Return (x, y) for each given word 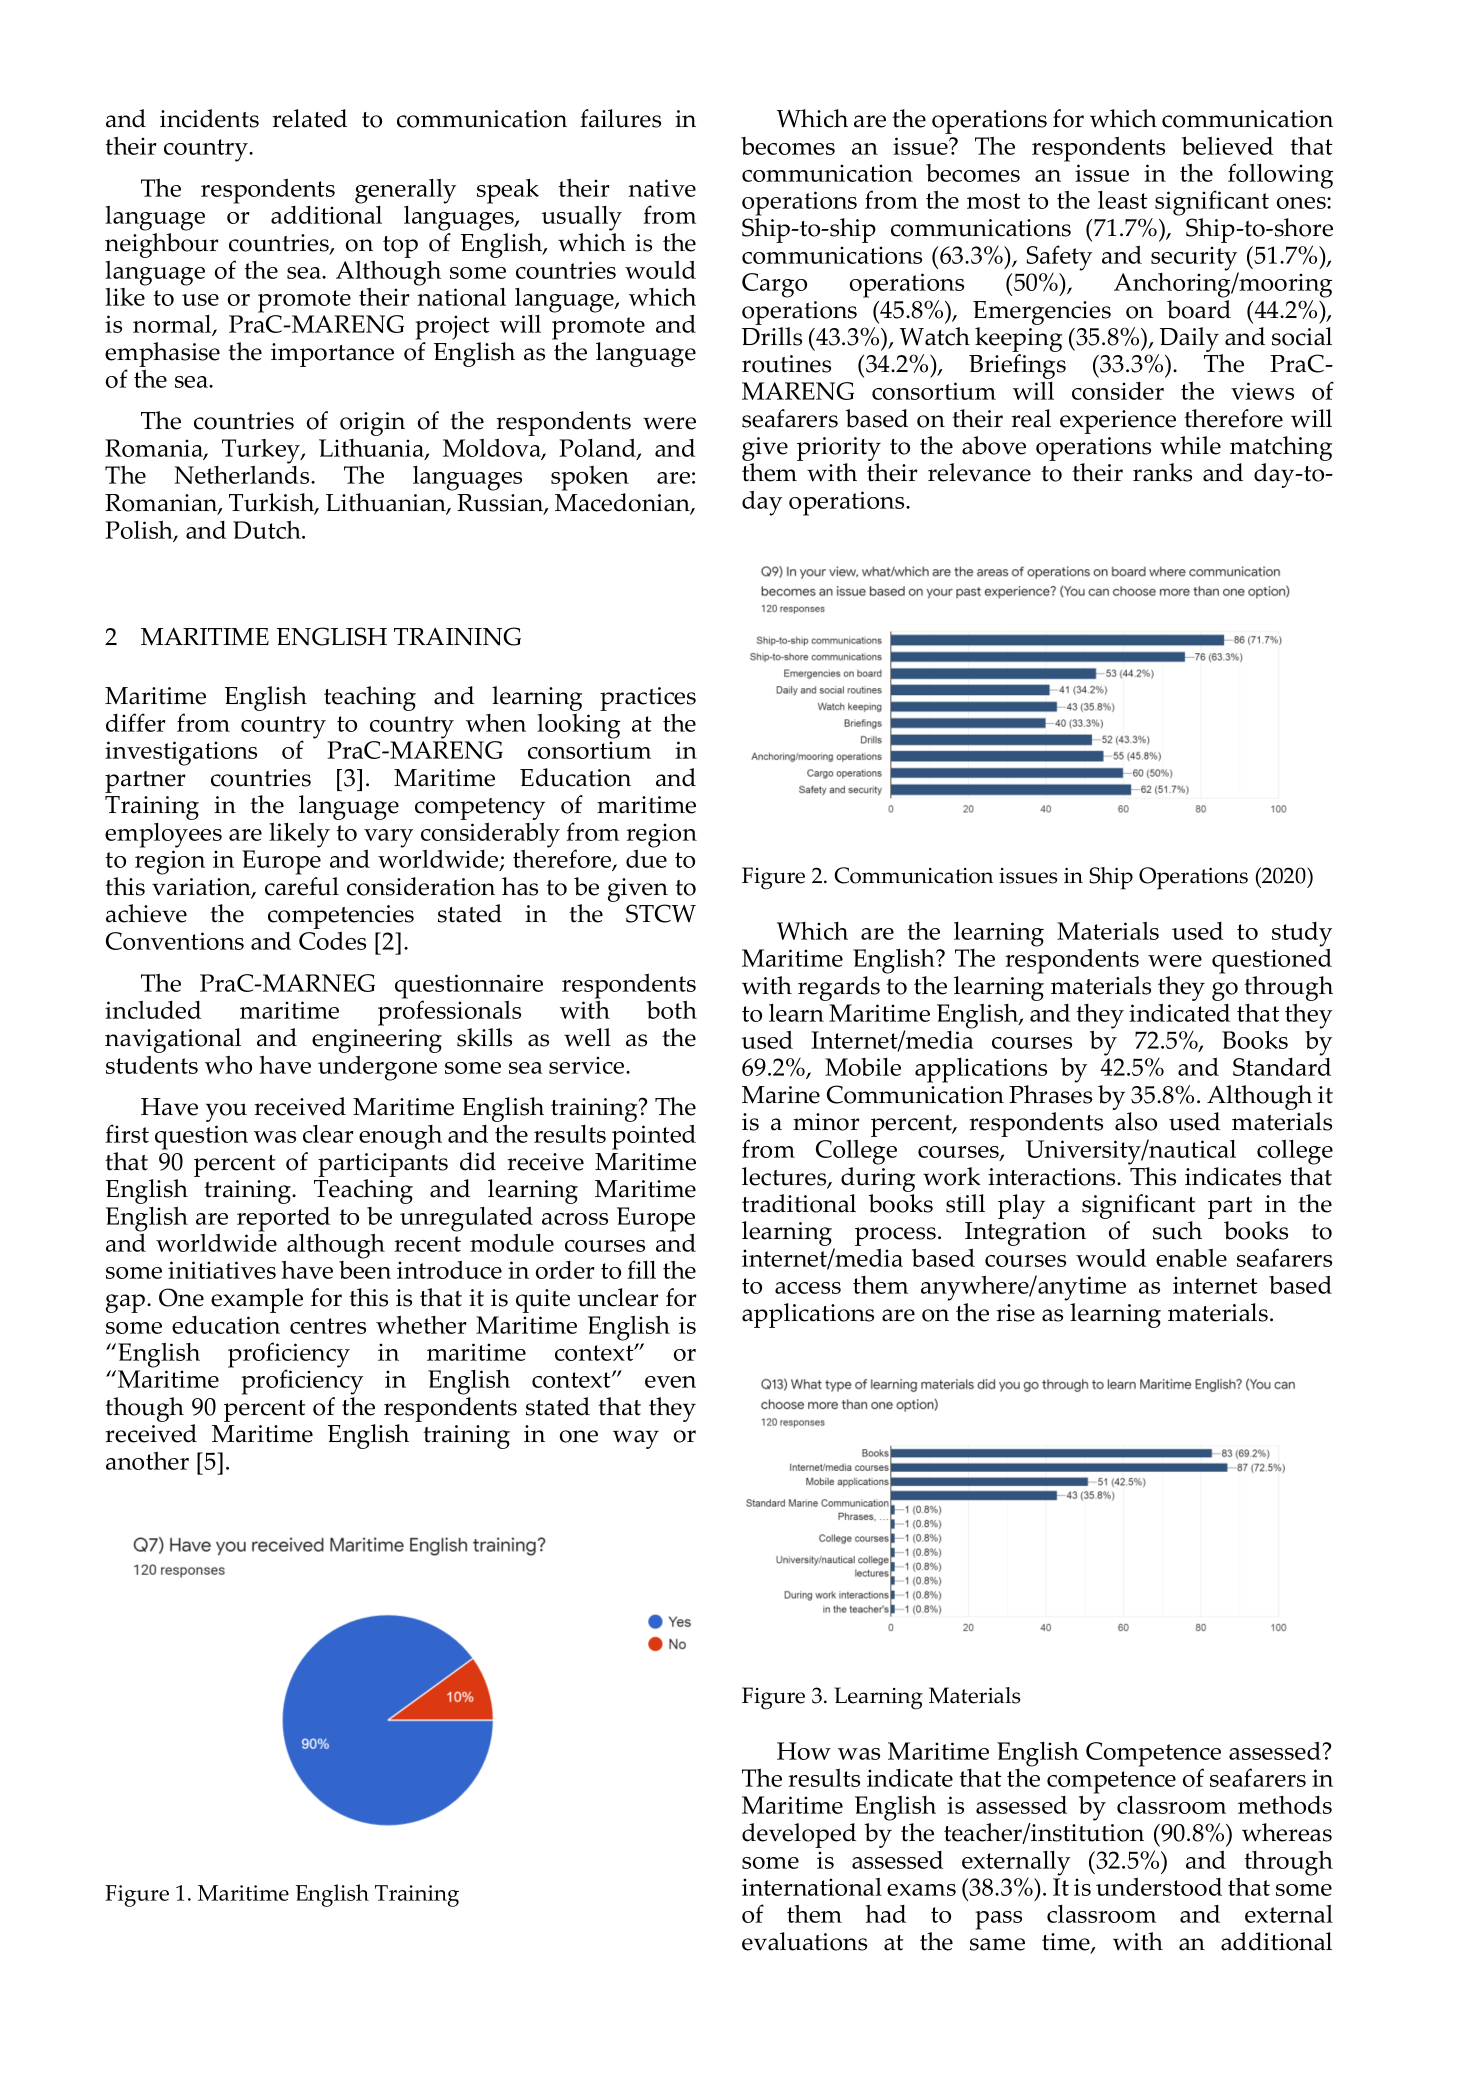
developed (799, 1835)
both (672, 1009)
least (1123, 200)
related (309, 118)
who (228, 1064)
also (1136, 1121)
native (662, 188)
